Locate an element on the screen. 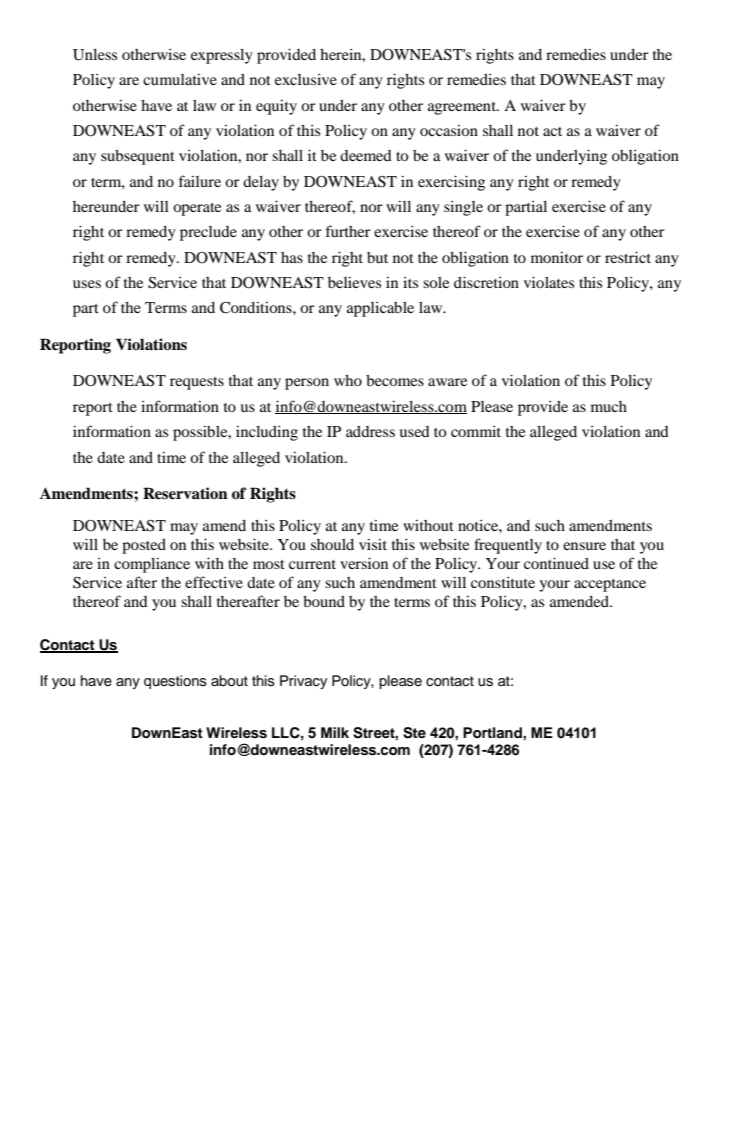 Image resolution: width=729 pixels, height=1127 pixels. requests is located at coordinates (197, 383).
